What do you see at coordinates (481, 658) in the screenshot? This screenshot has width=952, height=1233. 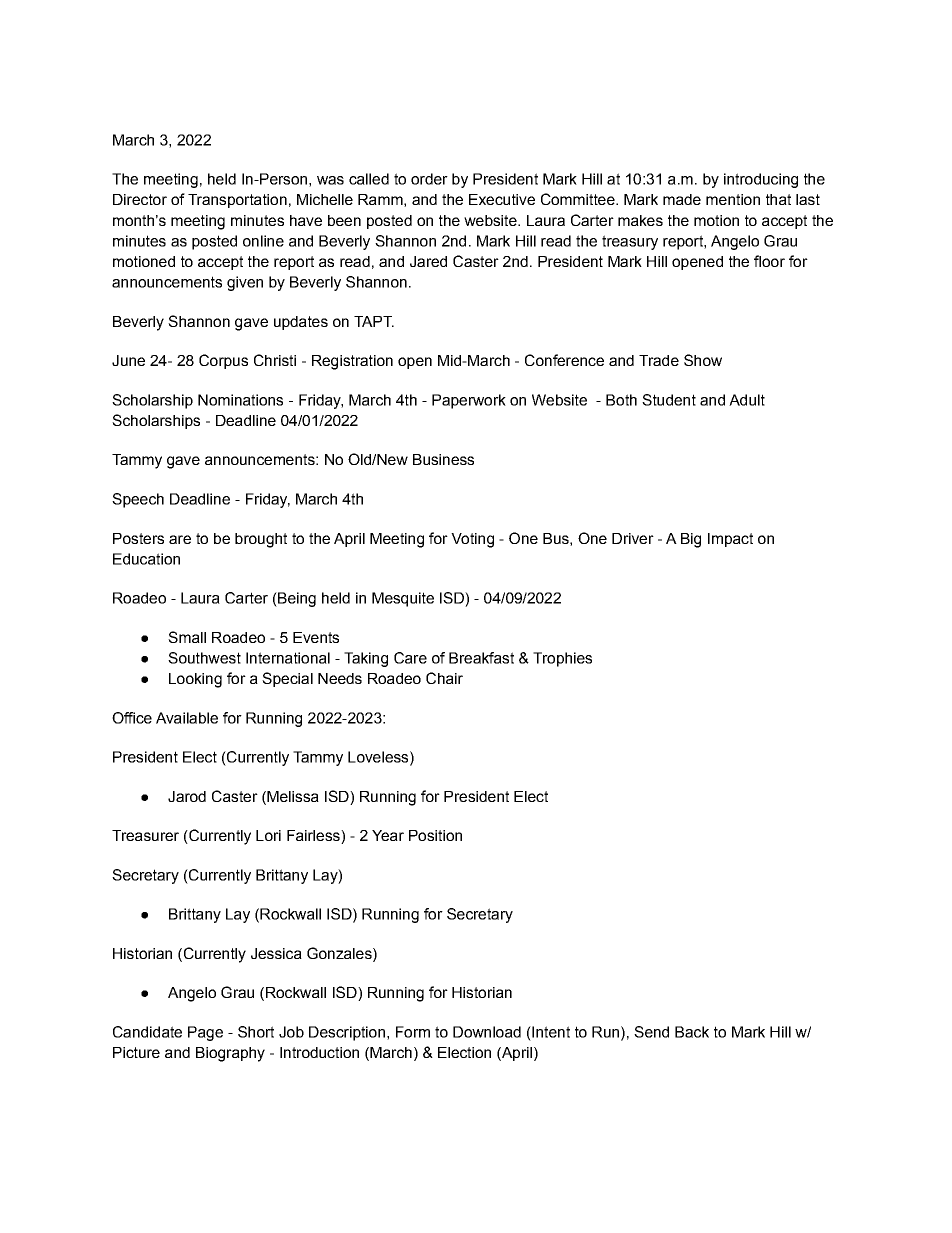 I see `Breakfast` at bounding box center [481, 658].
